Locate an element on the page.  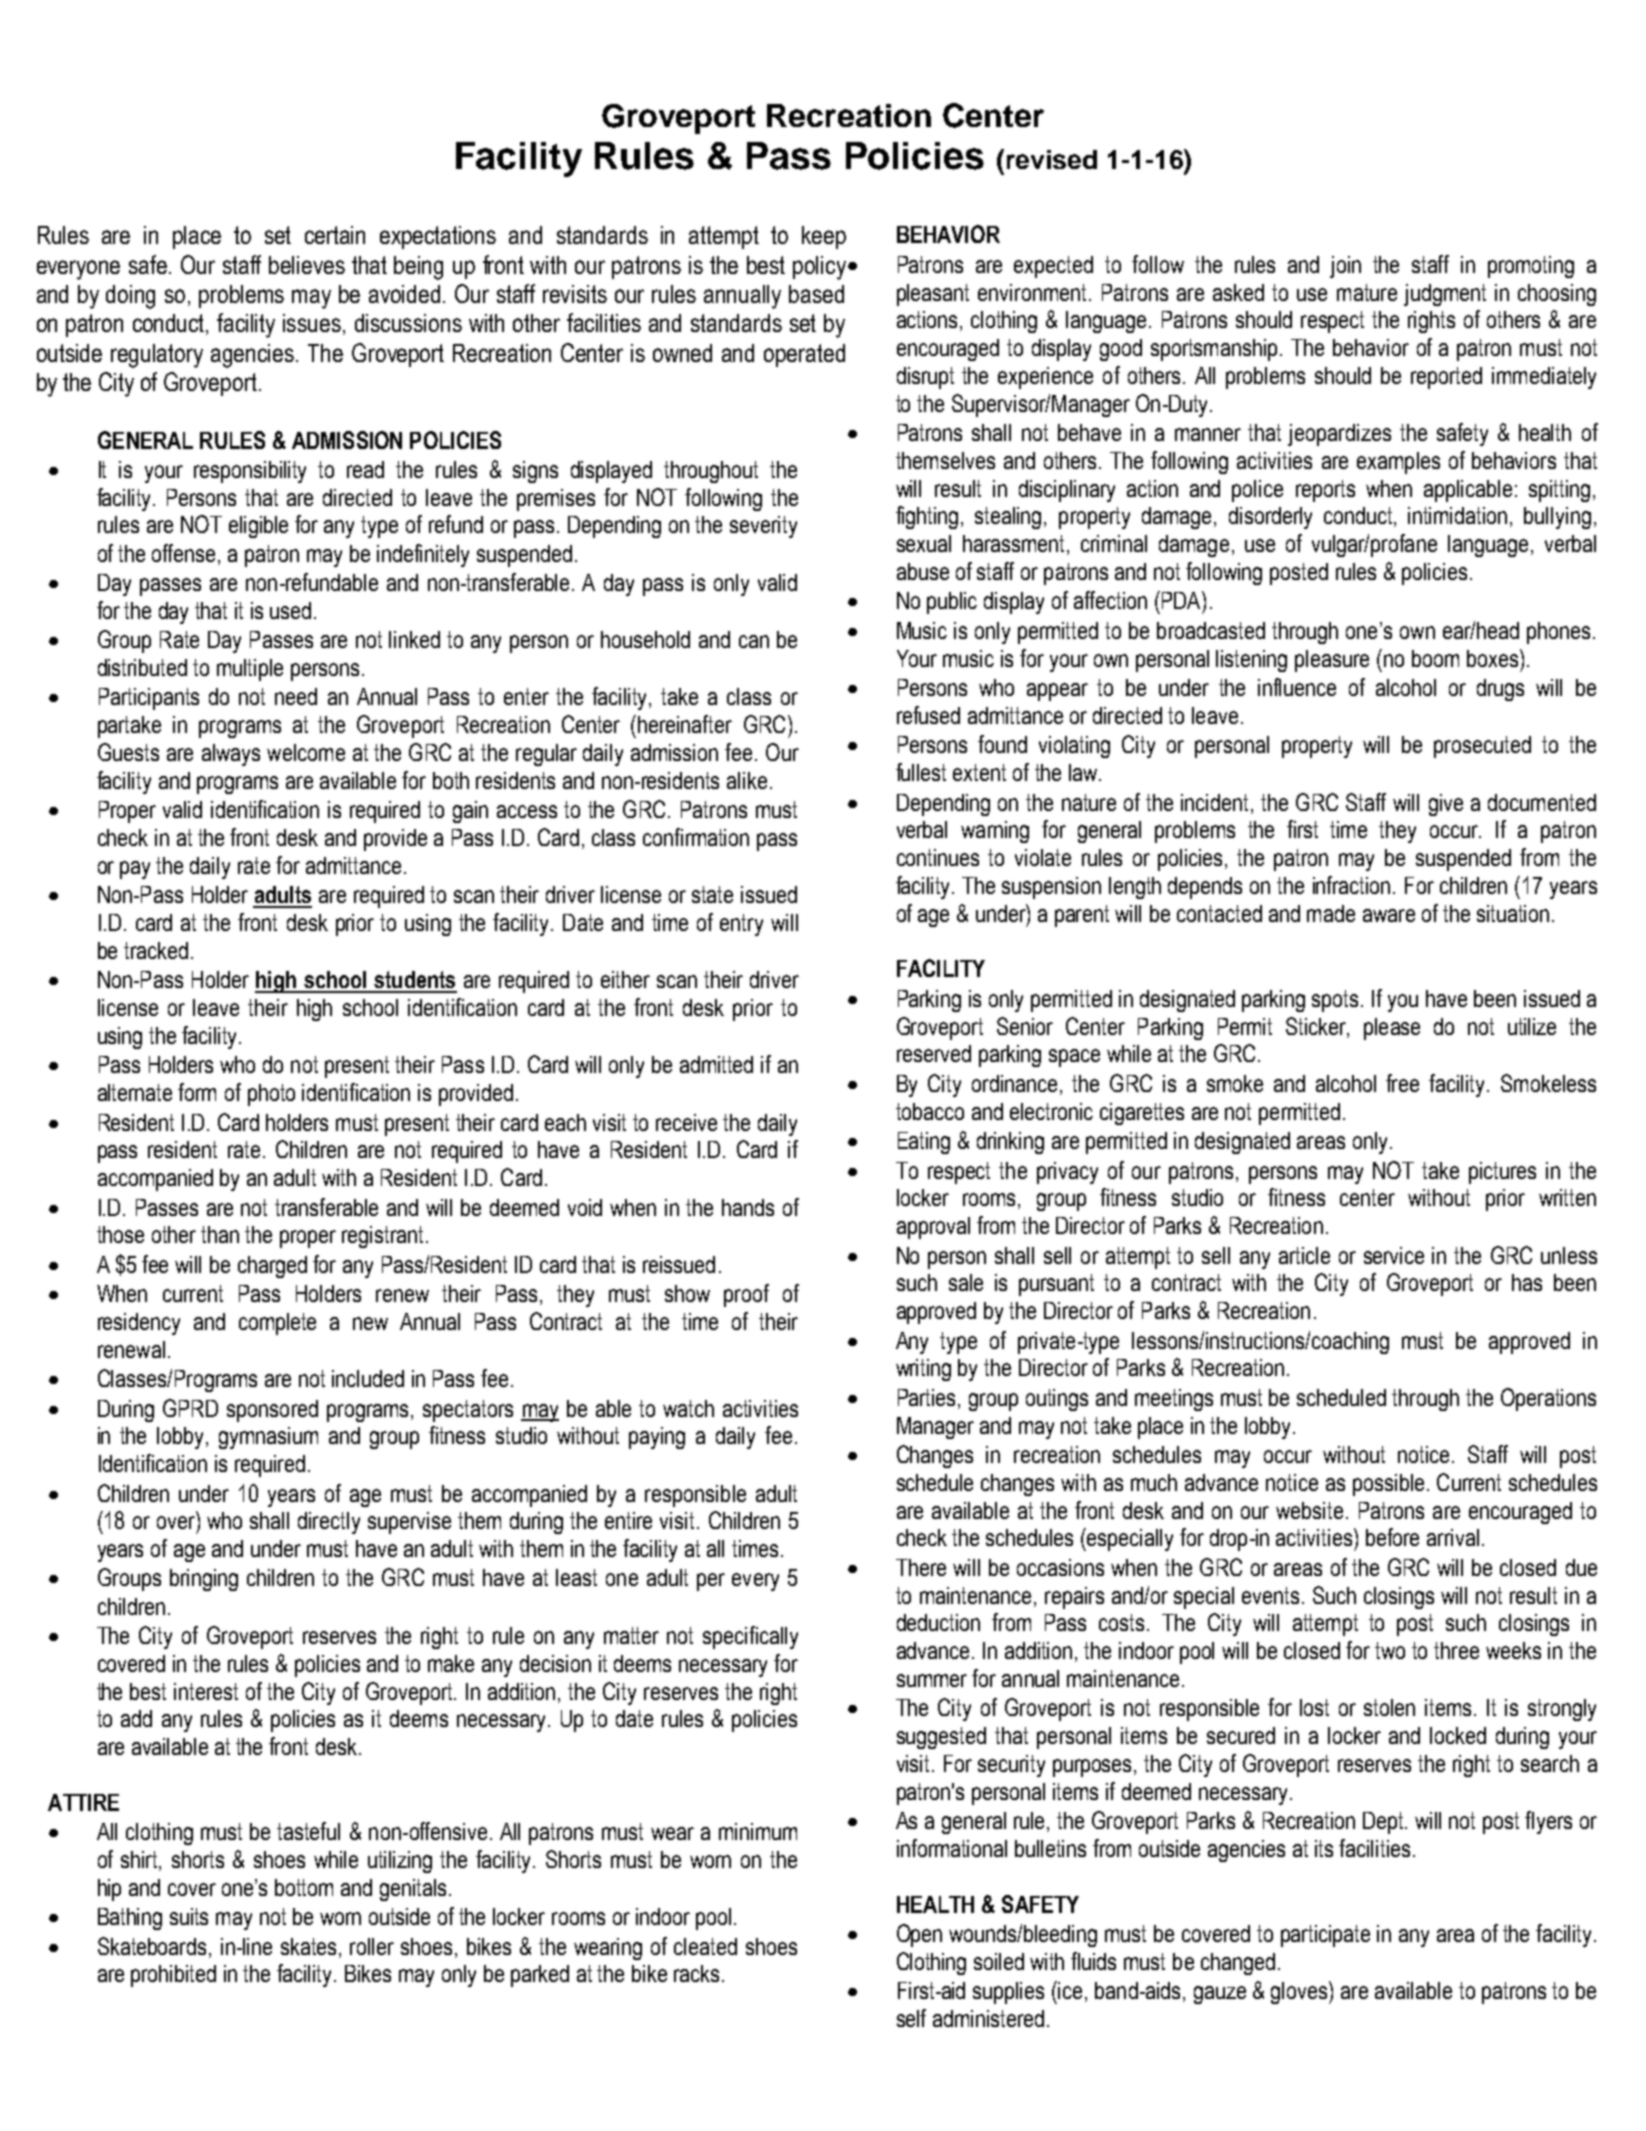
keep is located at coordinates (824, 237).
